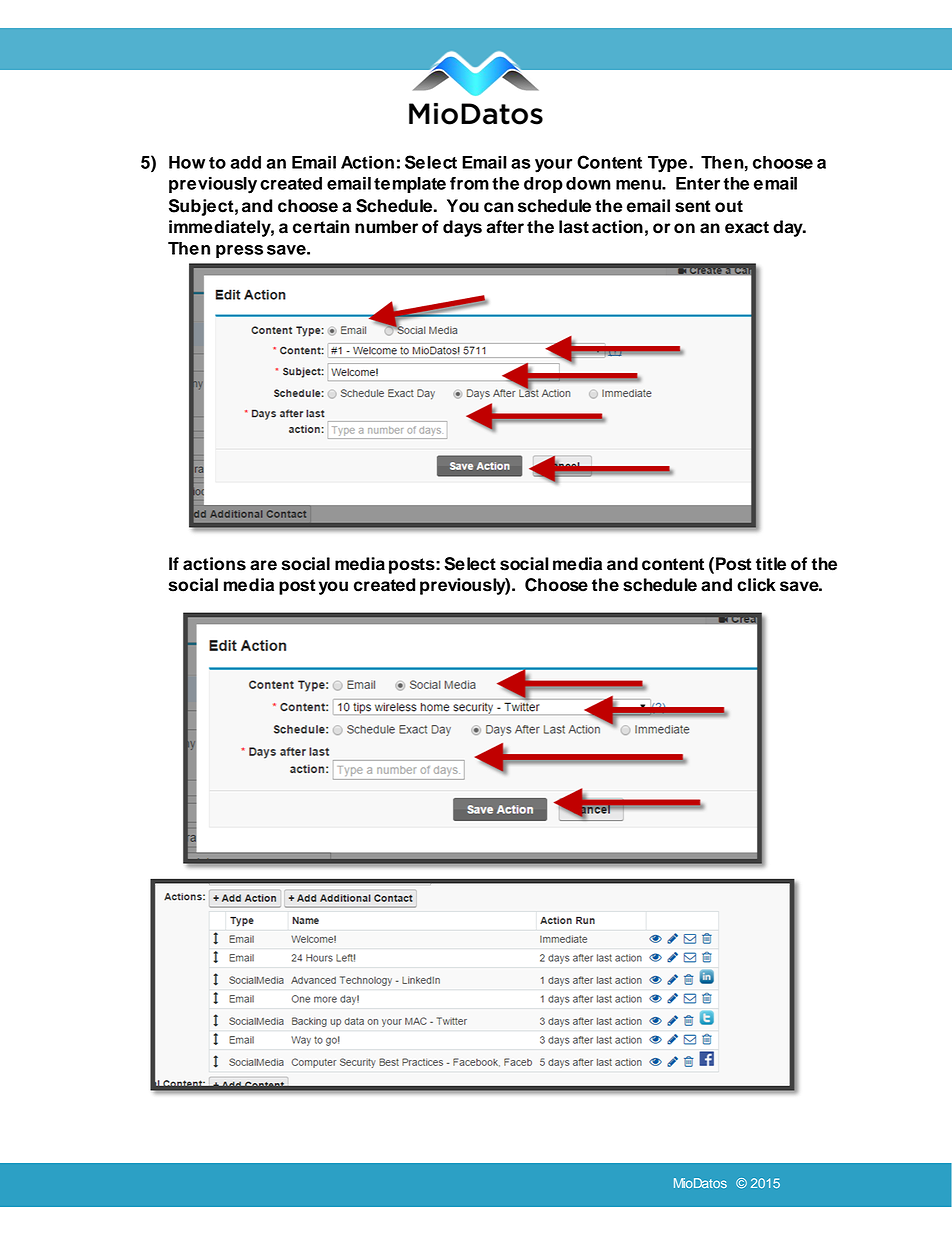 The width and height of the document is (952, 1233). I want to click on are, so click(263, 565).
